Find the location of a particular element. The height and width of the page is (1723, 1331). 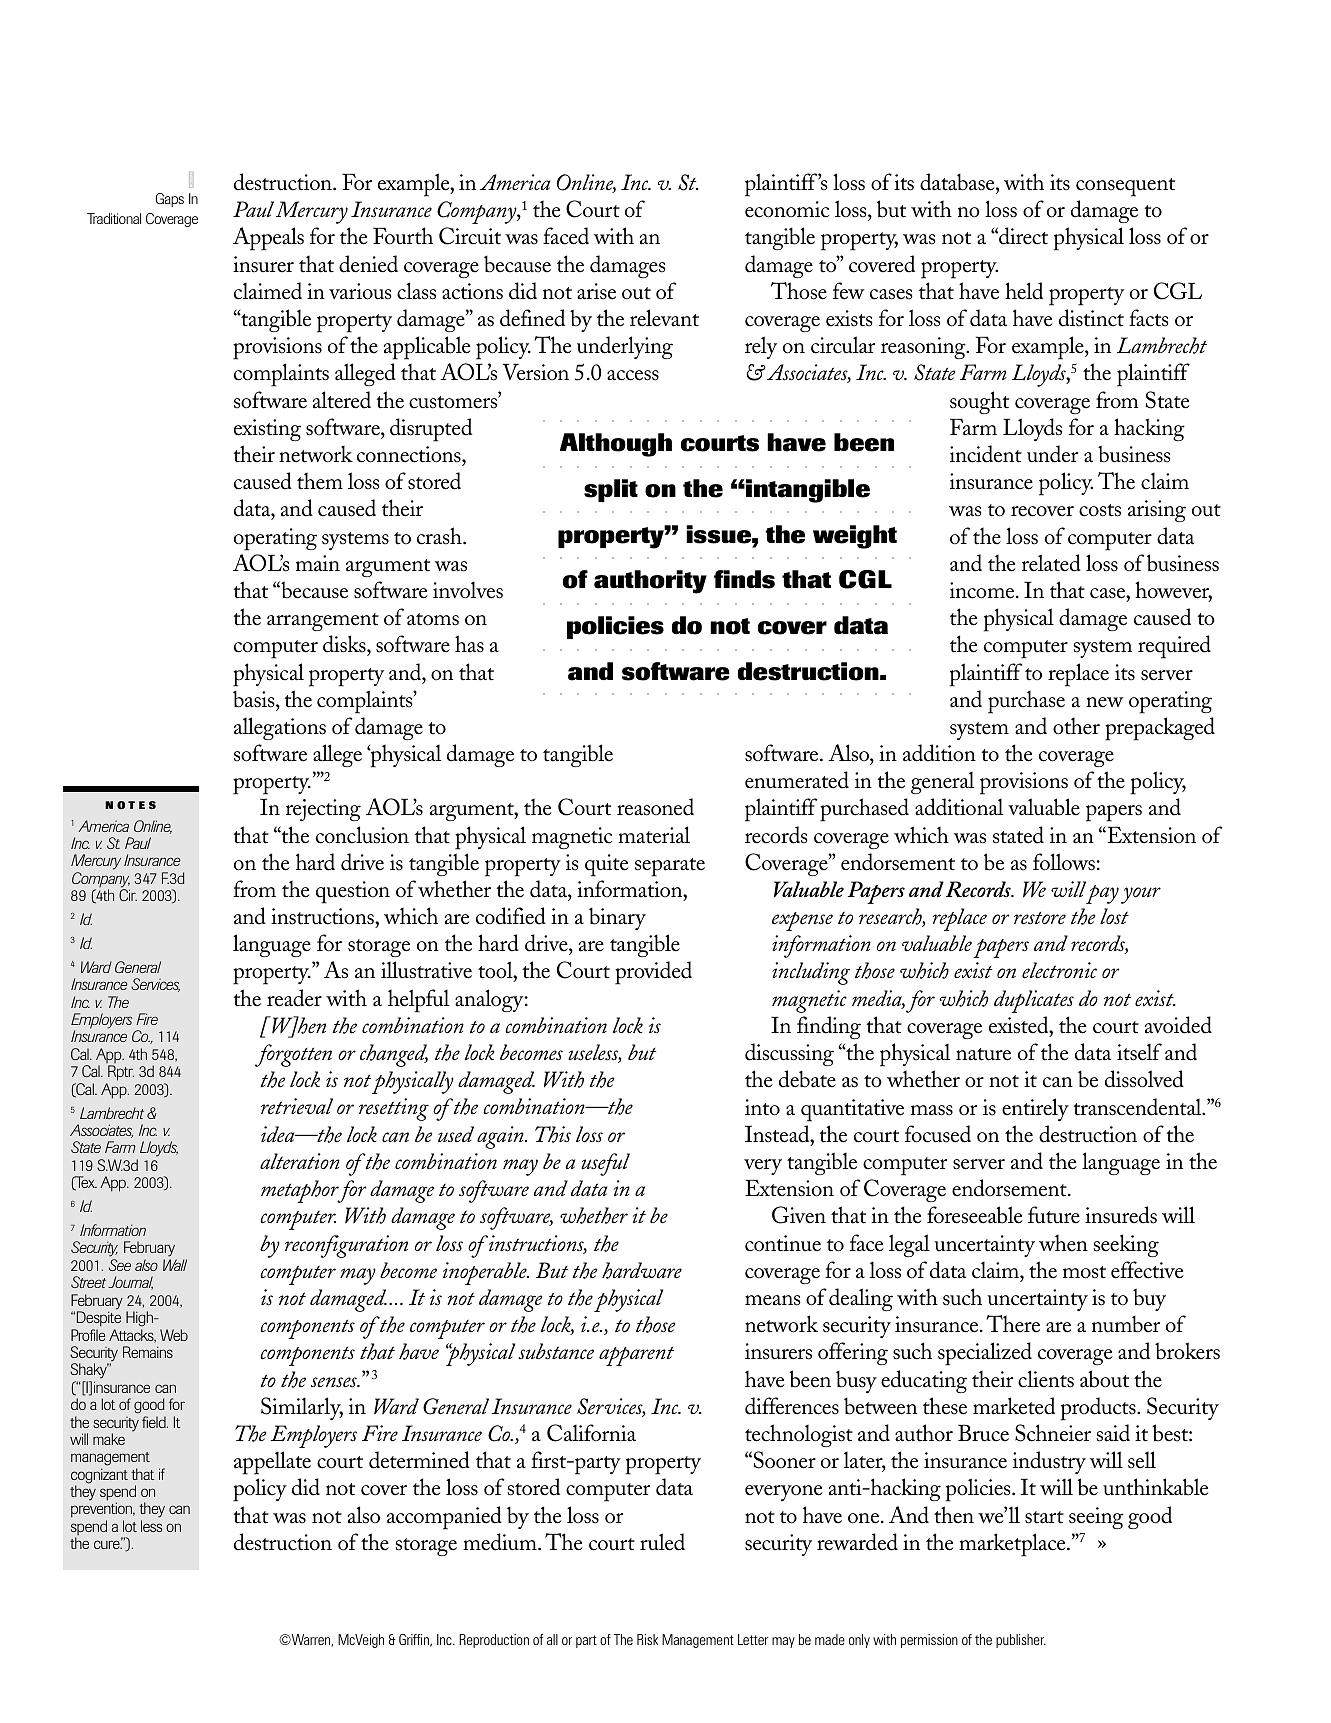

question is located at coordinates (353, 892).
